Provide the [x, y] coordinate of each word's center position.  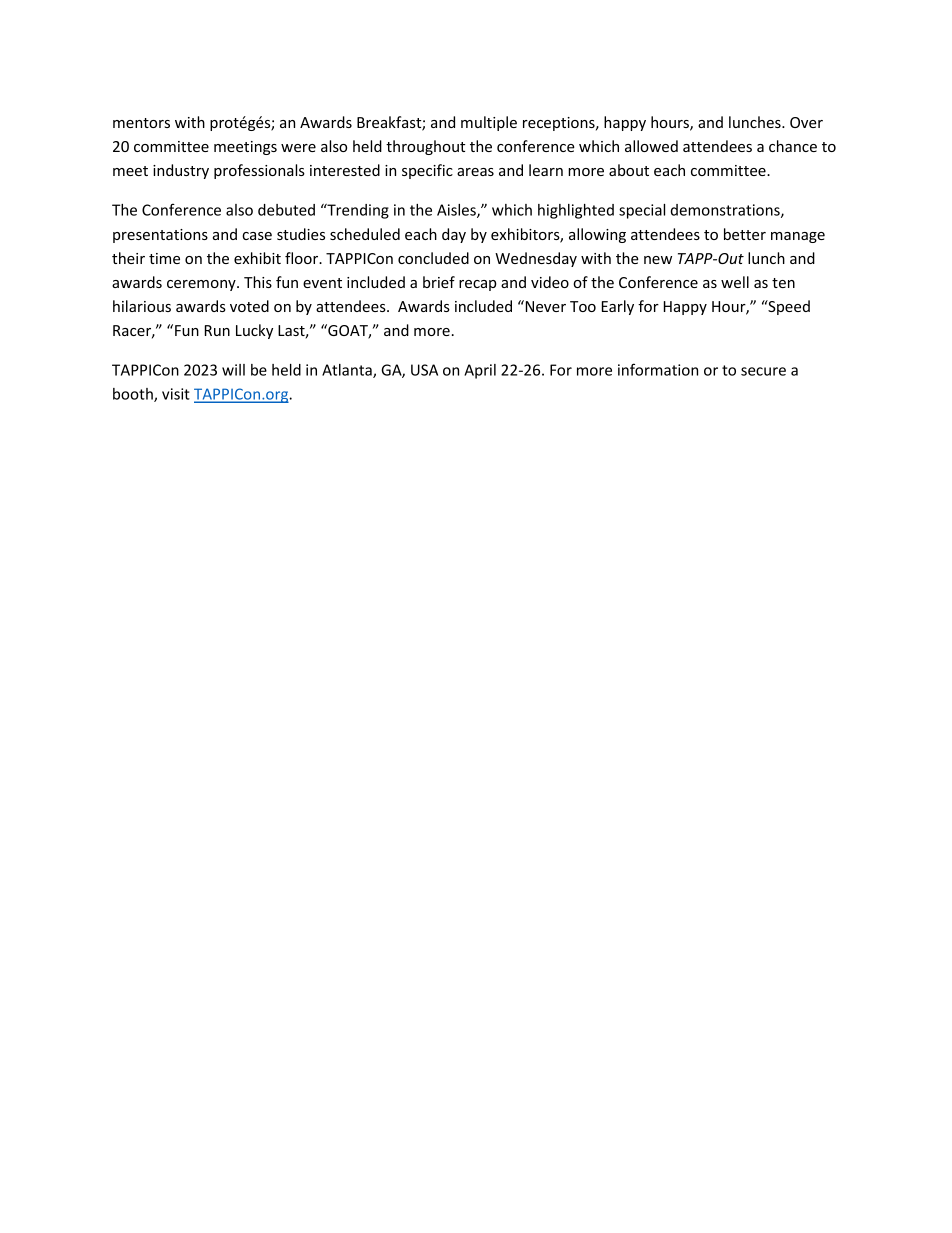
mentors [141, 123]
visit [176, 394]
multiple [489, 123]
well [735, 282]
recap [478, 285]
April [480, 371]
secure [763, 371]
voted [249, 306]
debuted [286, 210]
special [642, 211]
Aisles [457, 211]
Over [806, 122]
